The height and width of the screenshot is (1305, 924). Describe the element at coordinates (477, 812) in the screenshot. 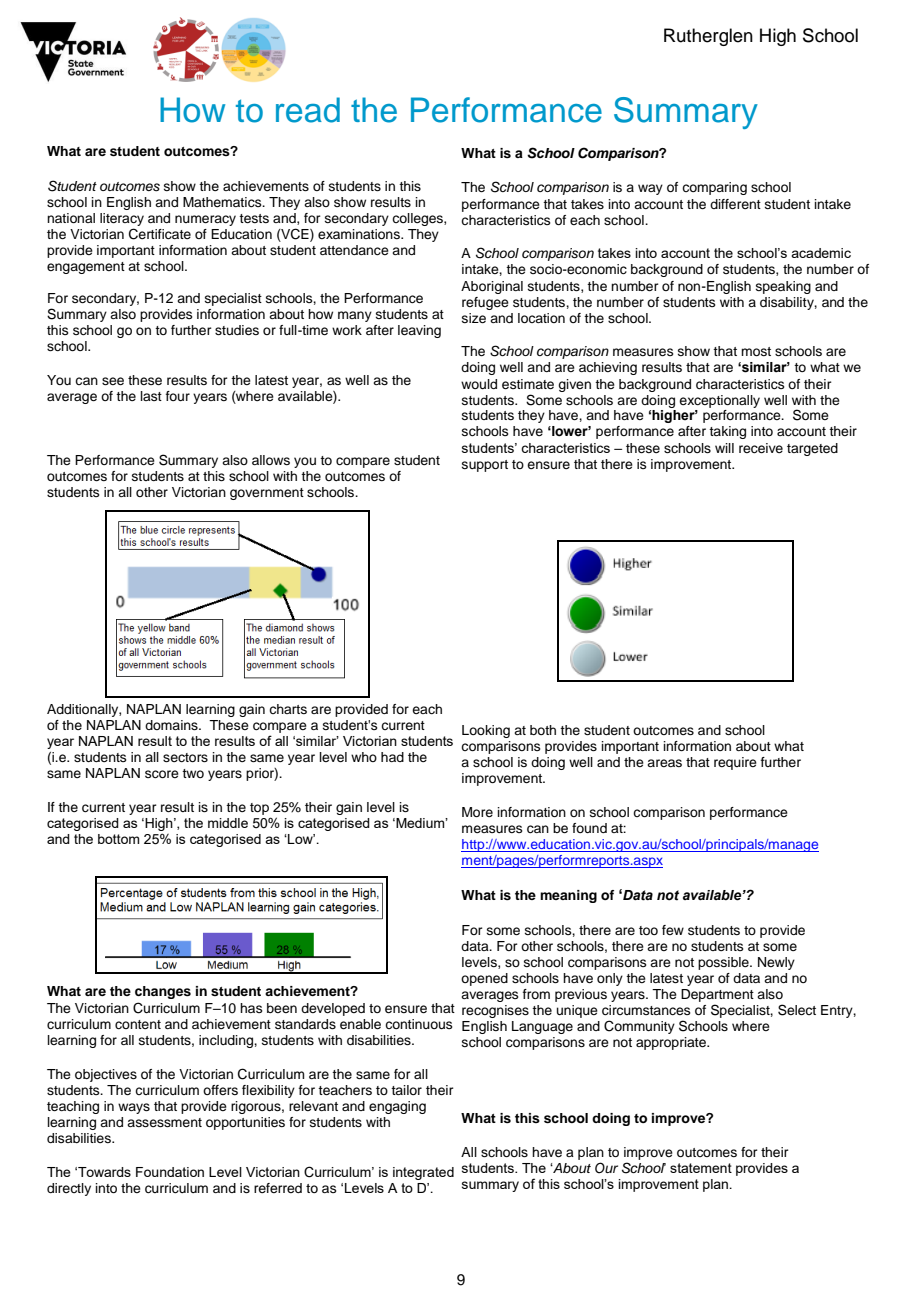

I see `More` at that location.
